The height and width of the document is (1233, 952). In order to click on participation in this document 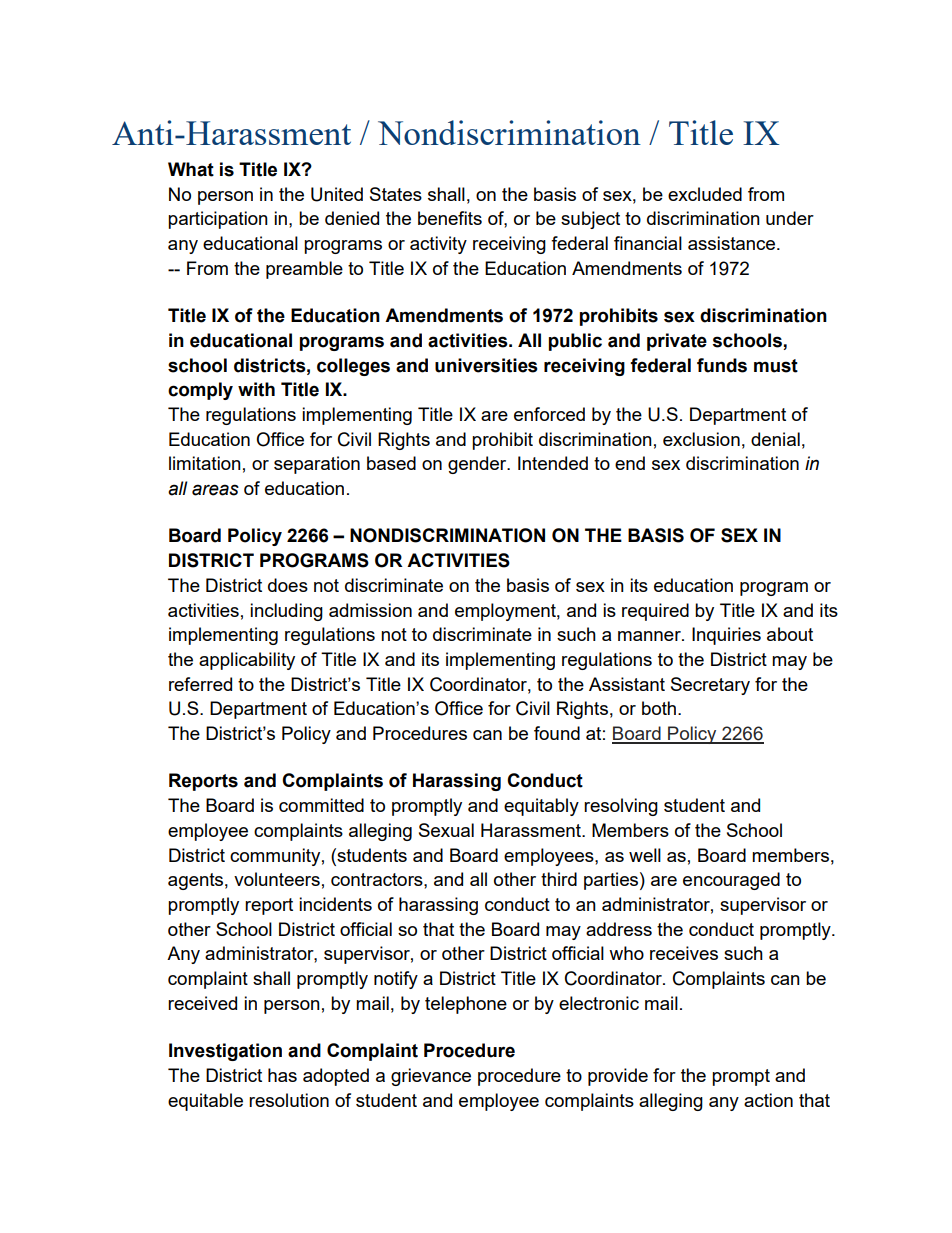, I will do `click(218, 220)`.
